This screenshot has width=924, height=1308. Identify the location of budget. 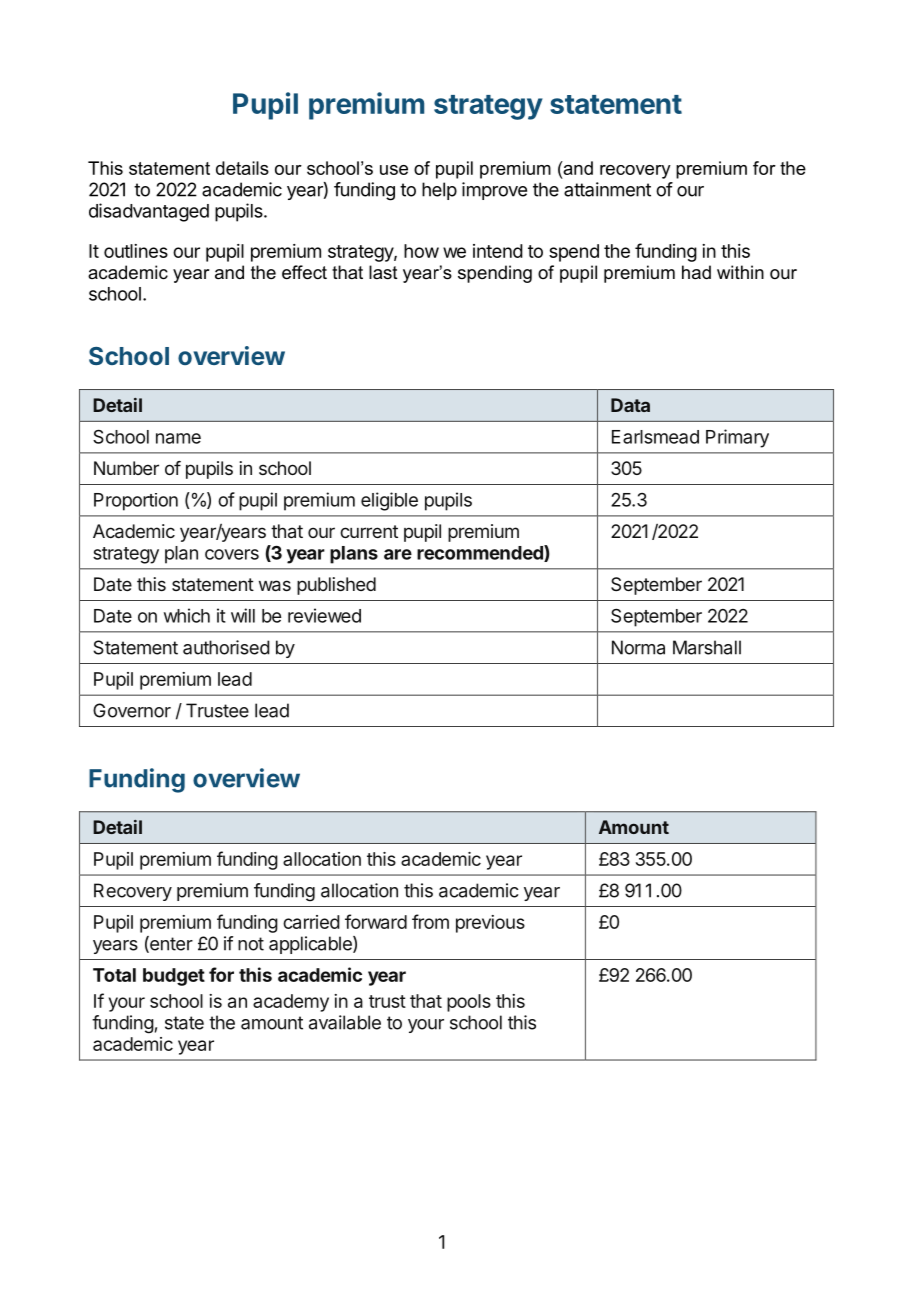
(174, 977).
